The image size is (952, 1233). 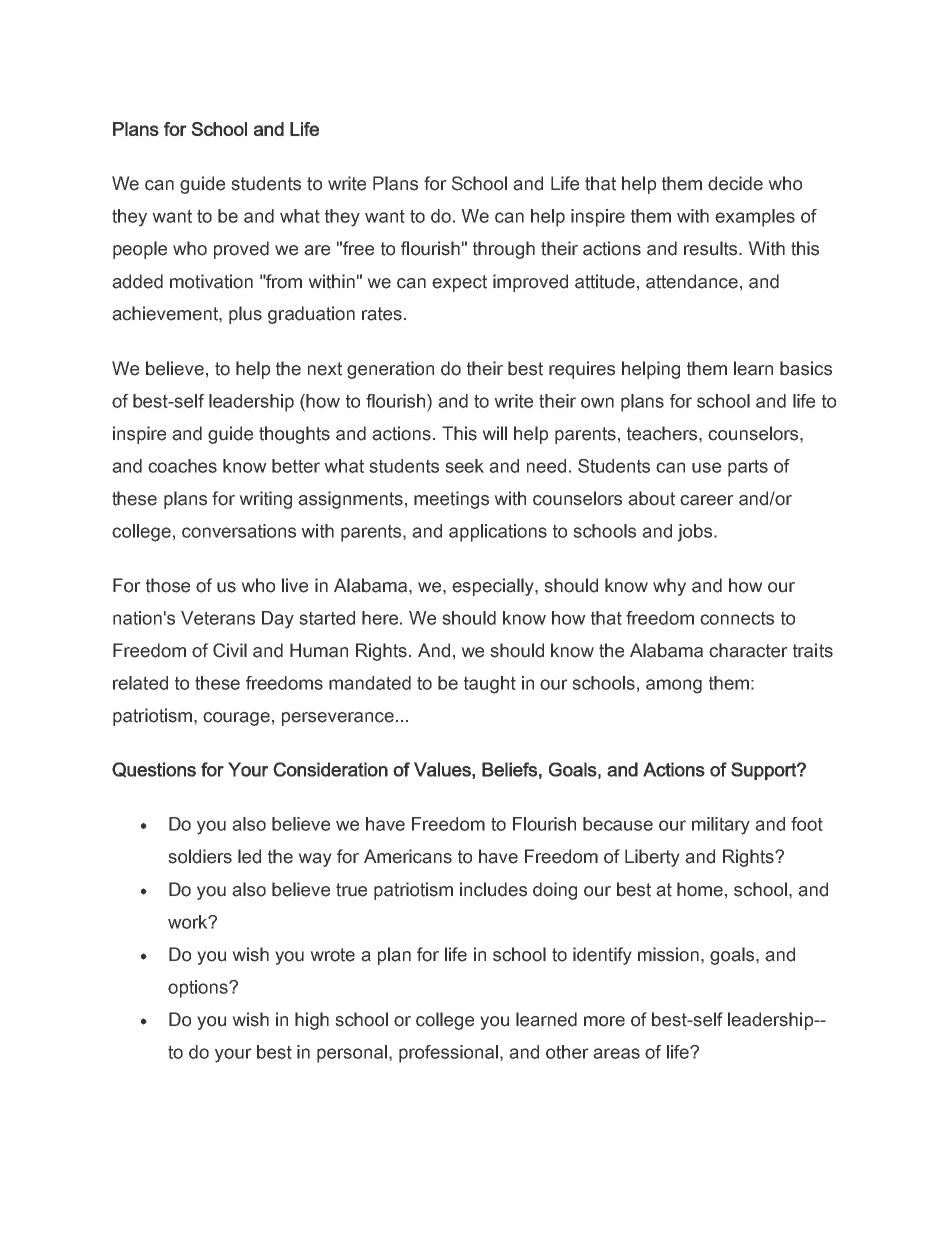 What do you see at coordinates (504, 250) in the document?
I see `through` at bounding box center [504, 250].
